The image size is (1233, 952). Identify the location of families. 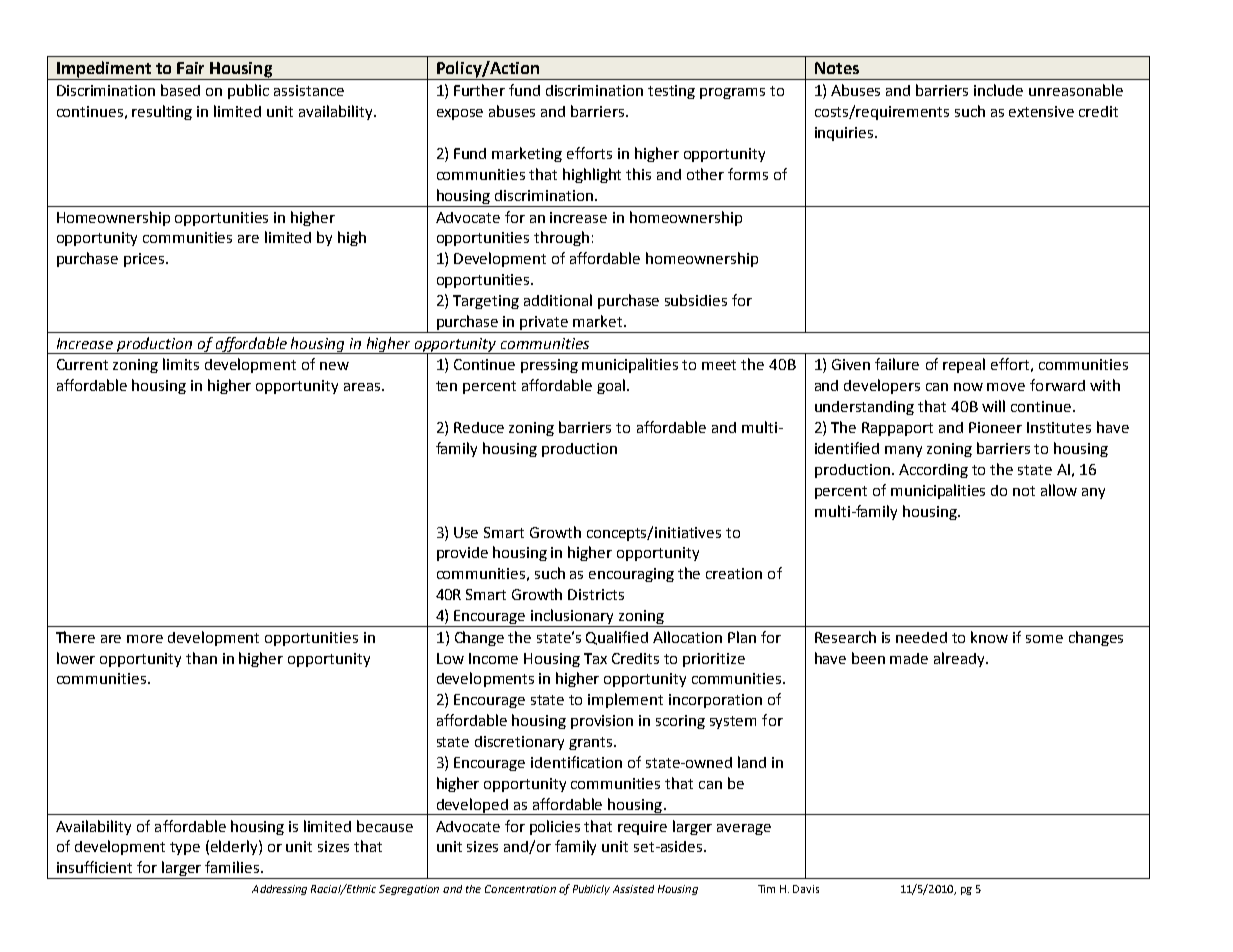
(233, 867).
